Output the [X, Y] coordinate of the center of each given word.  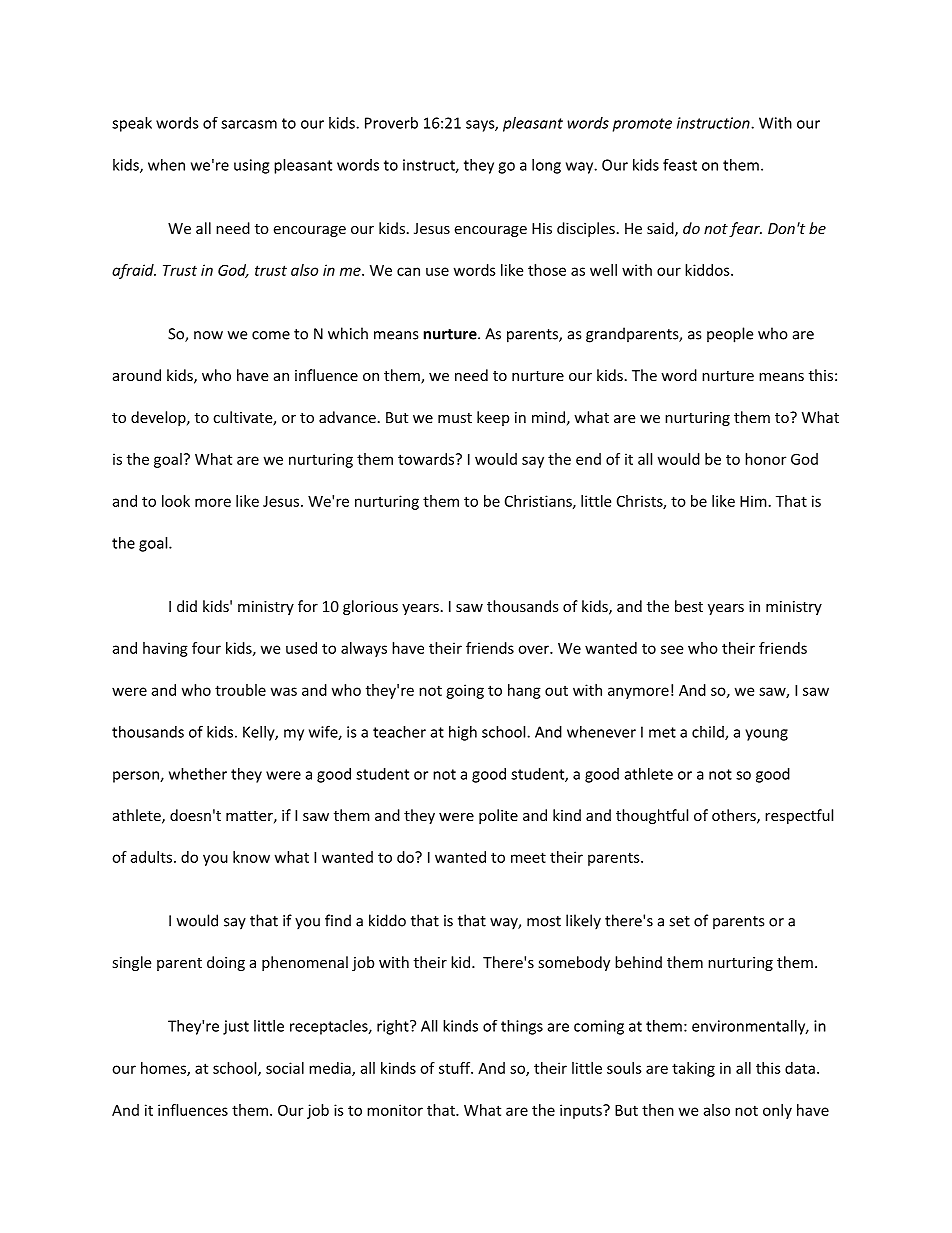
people [730, 335]
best [689, 606]
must [455, 418]
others [735, 816]
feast [680, 164]
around [137, 375]
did [187, 606]
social [285, 1068]
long [546, 166]
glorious [370, 607]
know [251, 857]
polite [498, 816]
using [251, 166]
